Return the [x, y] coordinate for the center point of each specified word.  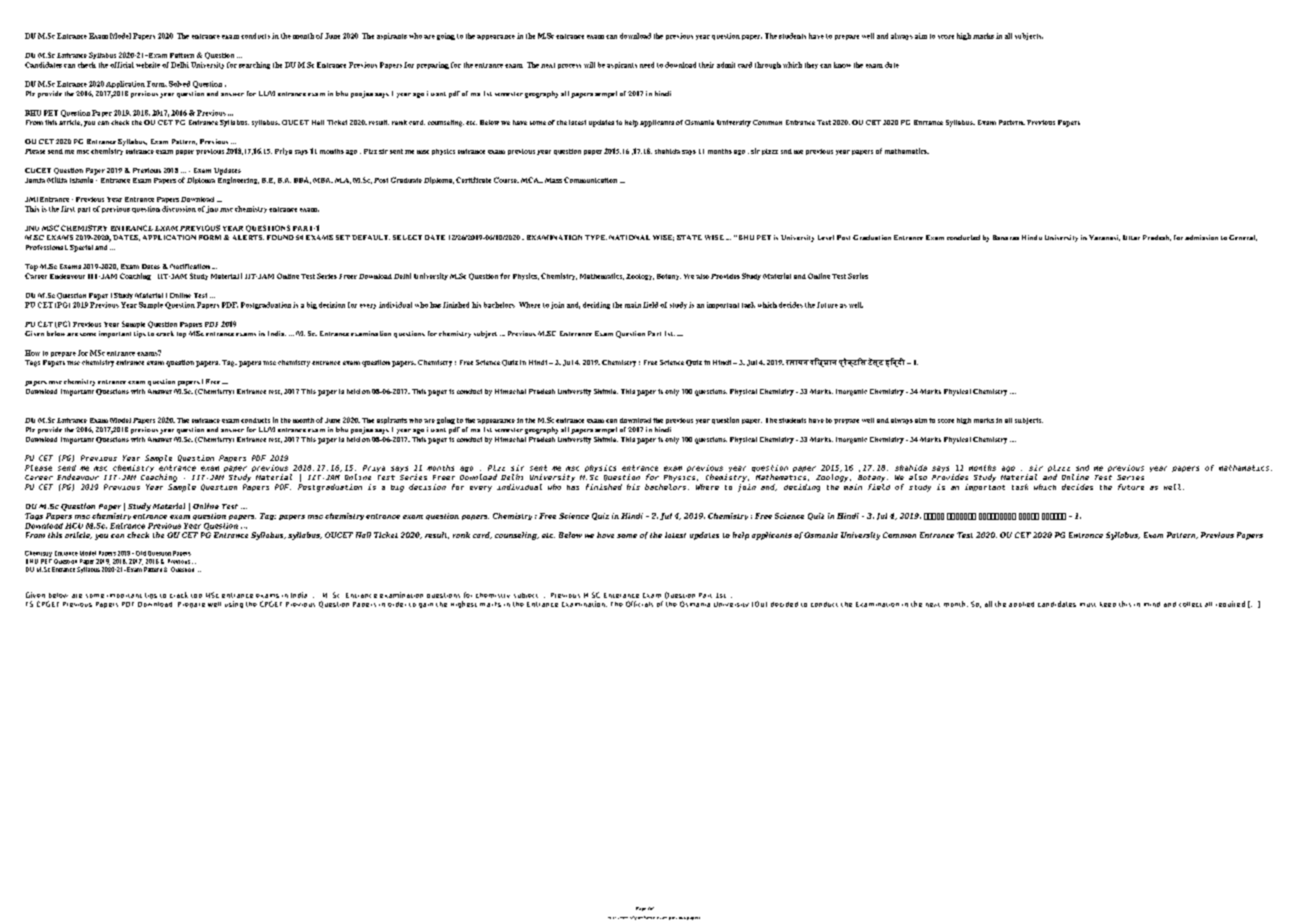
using [234, 604]
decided [784, 604]
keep [1108, 604]
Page [641, 909]
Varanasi [1104, 238]
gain [426, 605]
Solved [179, 84]
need [647, 65]
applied [1021, 604]
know [842, 65]
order [397, 604]
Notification [190, 266]
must [1088, 605]
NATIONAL [629, 237]
